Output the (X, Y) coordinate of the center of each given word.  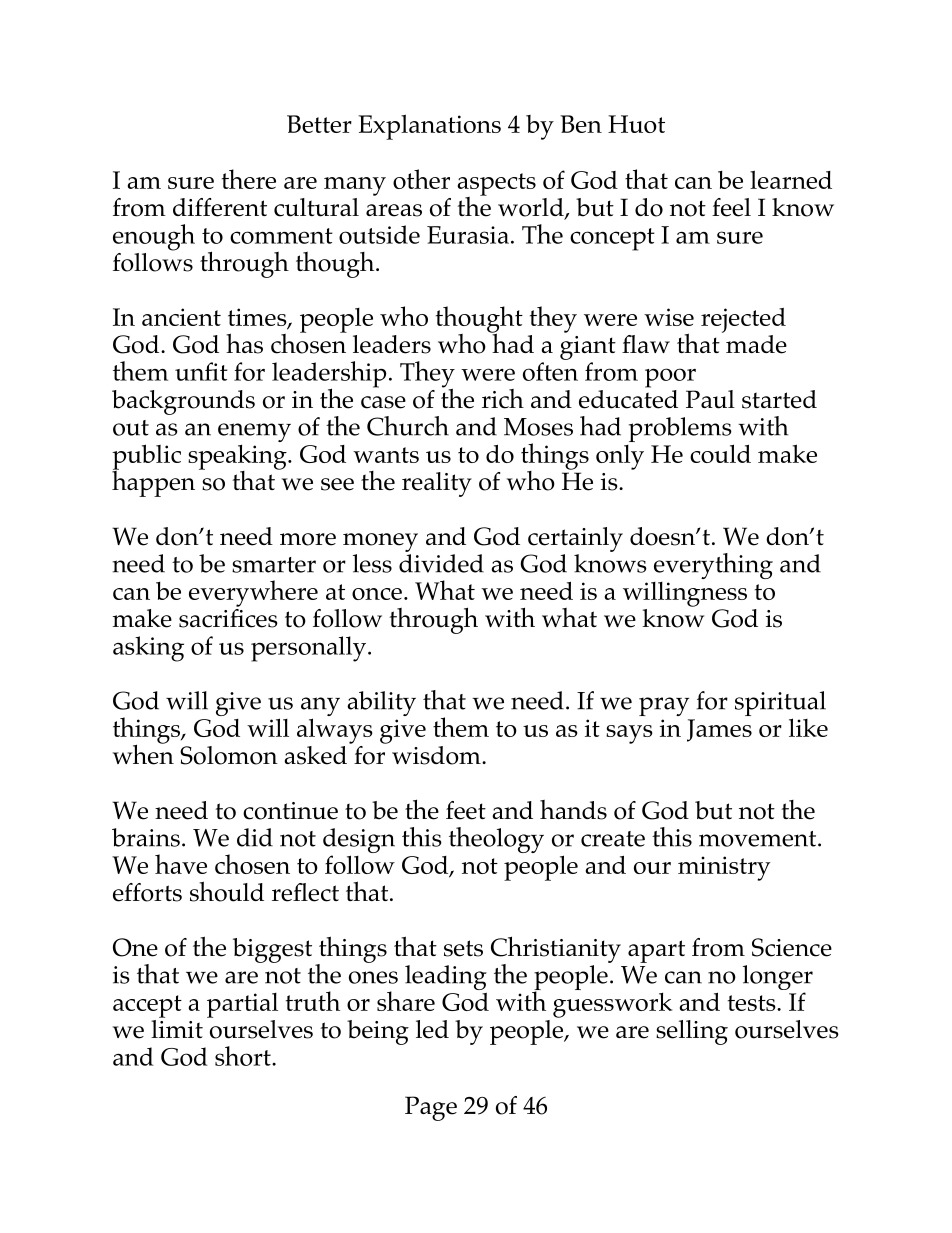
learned (791, 179)
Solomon (229, 755)
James (719, 730)
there (249, 179)
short (244, 1056)
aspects (497, 185)
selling (692, 1032)
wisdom (437, 755)
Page (431, 1108)
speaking (238, 458)
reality (437, 484)
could (720, 453)
